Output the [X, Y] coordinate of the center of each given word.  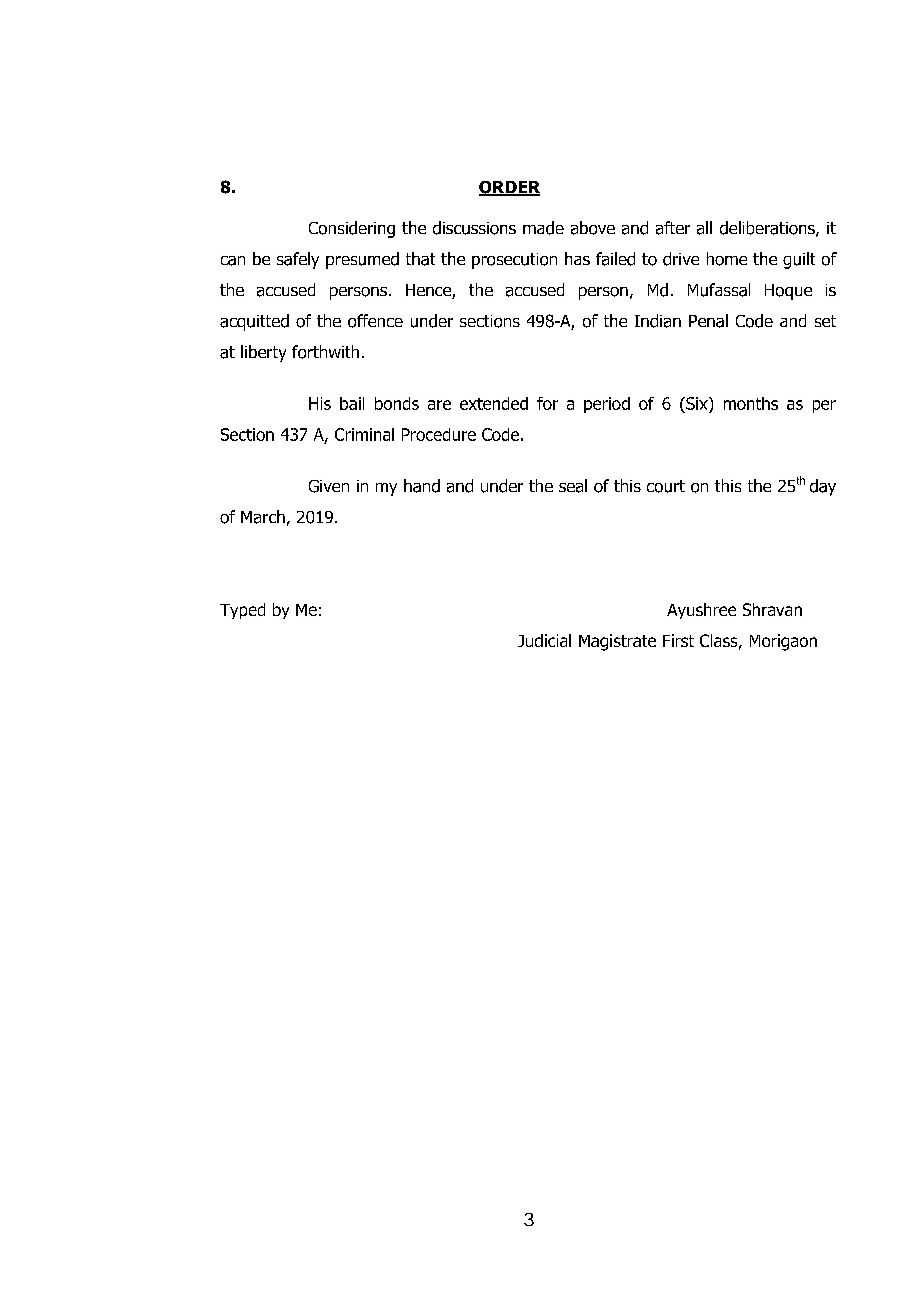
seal [573, 486]
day [823, 487]
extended [494, 403]
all [704, 228]
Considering [352, 229]
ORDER [509, 188]
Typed [242, 611]
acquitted [254, 322]
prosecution [514, 261]
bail [352, 403]
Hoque [788, 292]
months [751, 403]
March [263, 517]
